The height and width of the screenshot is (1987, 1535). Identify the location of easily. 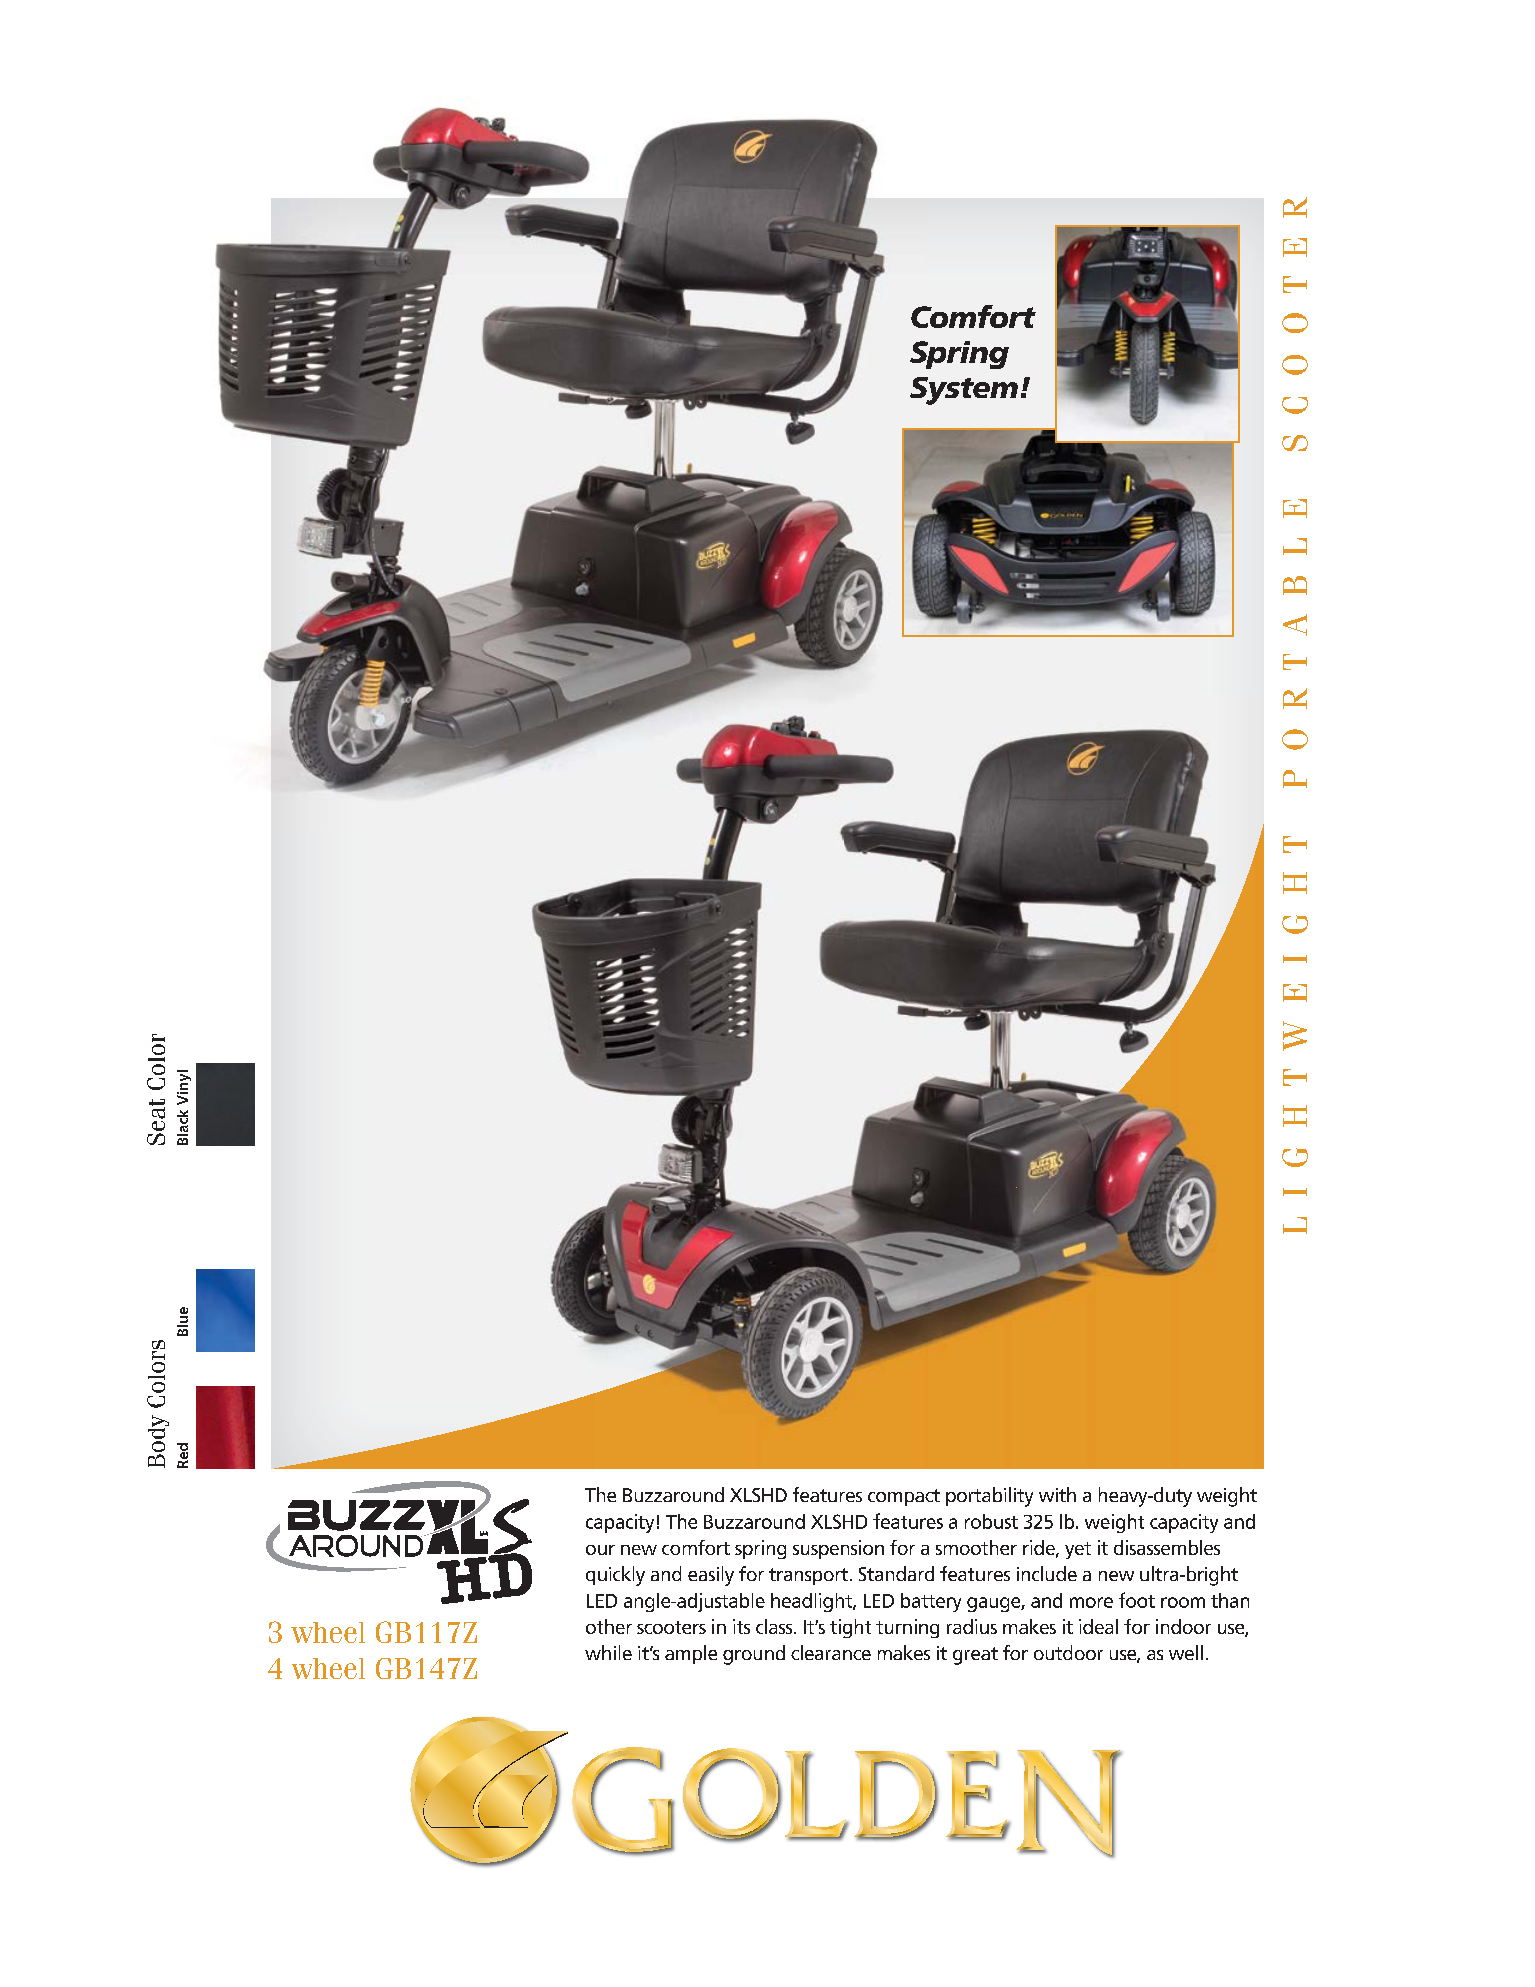
(711, 1576).
